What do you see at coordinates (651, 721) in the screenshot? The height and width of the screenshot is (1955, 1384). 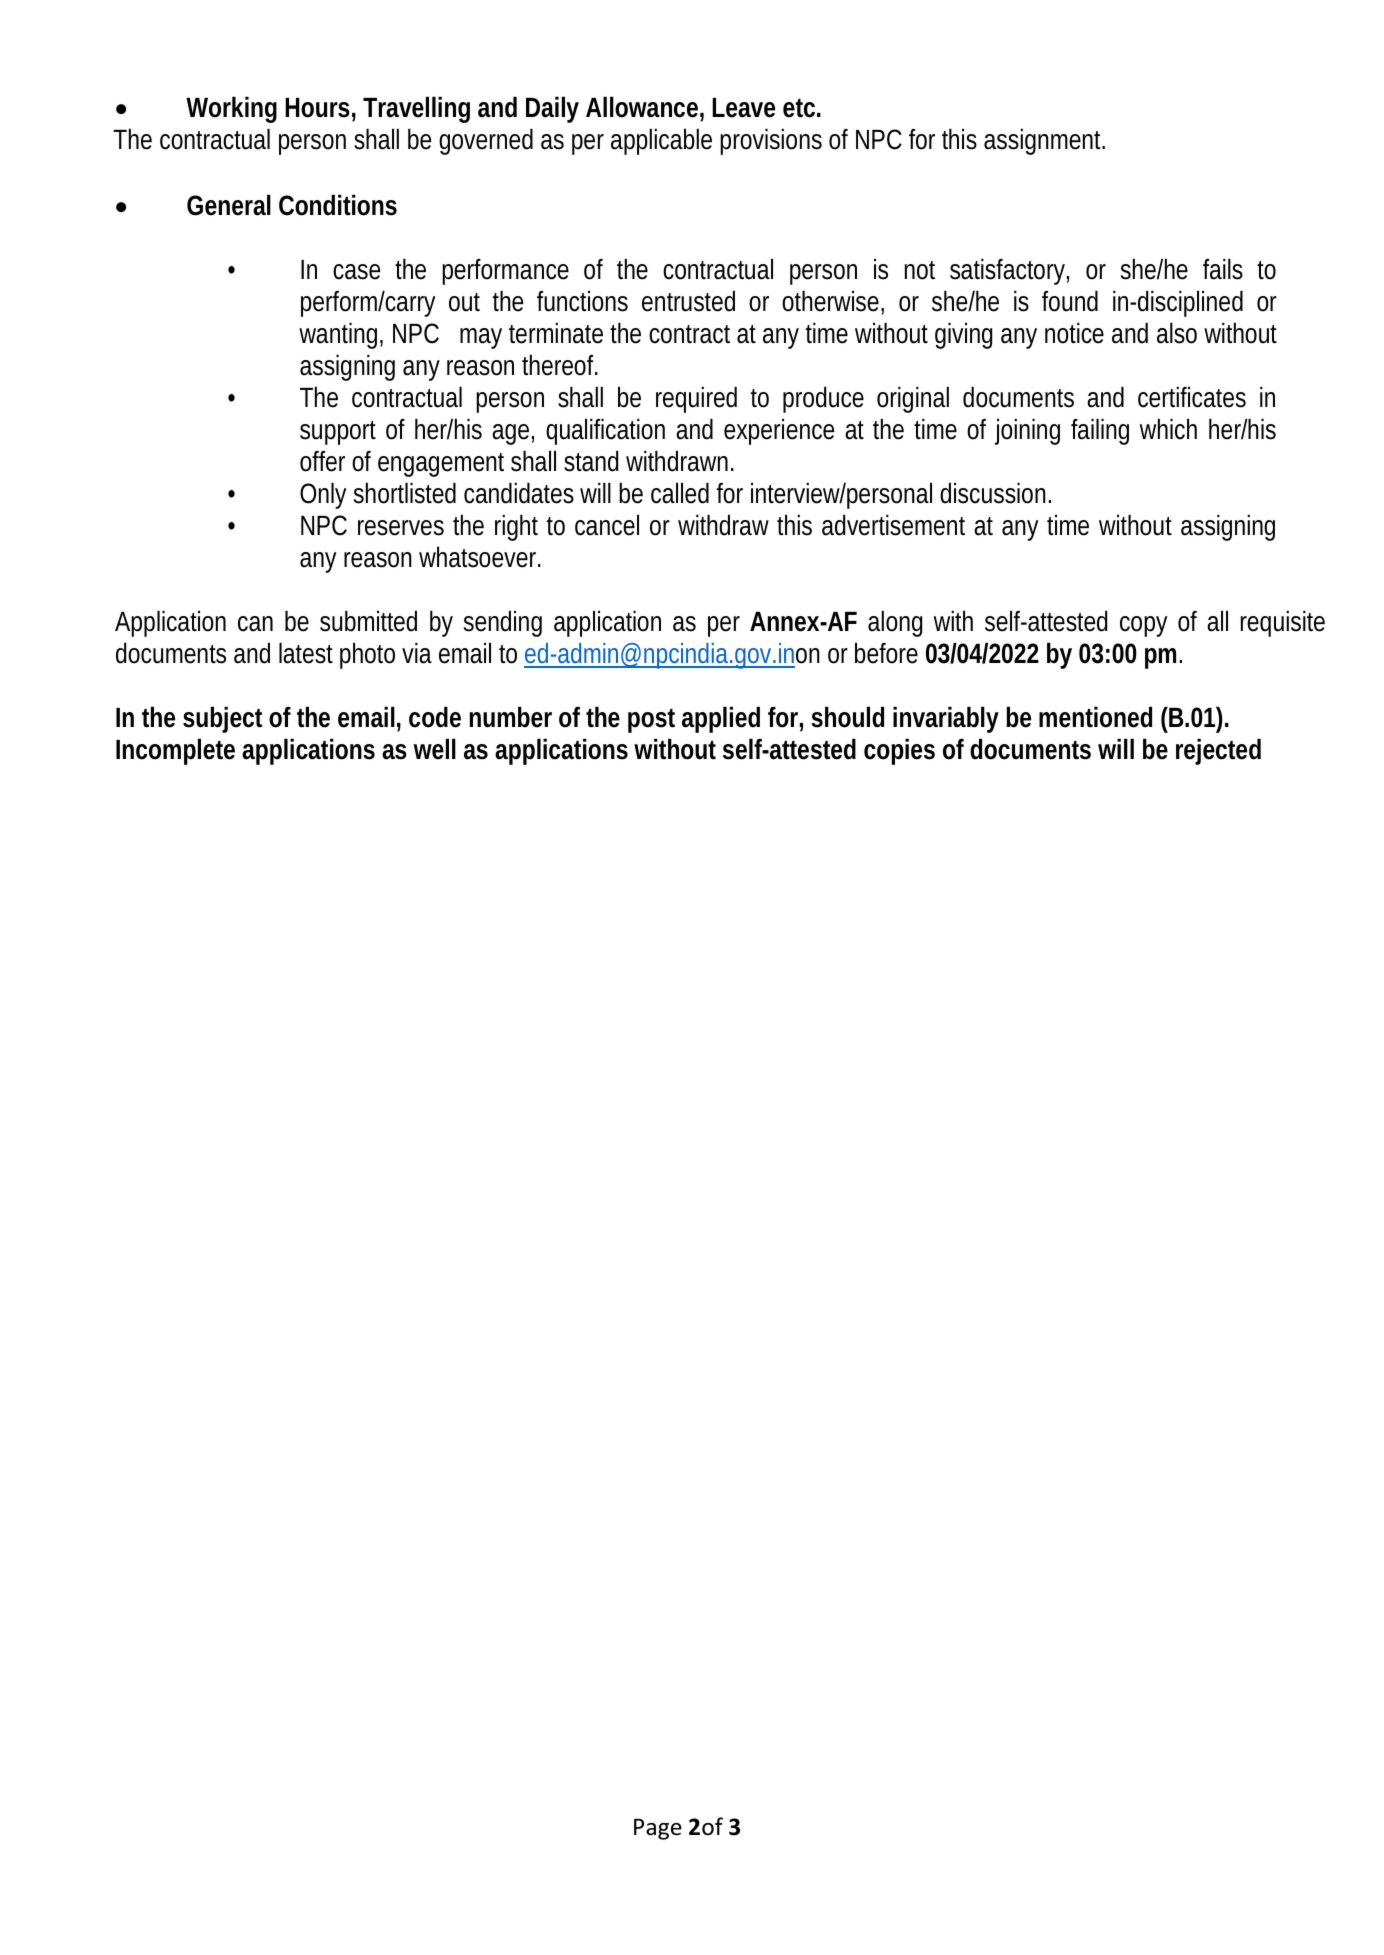 I see `post` at bounding box center [651, 721].
